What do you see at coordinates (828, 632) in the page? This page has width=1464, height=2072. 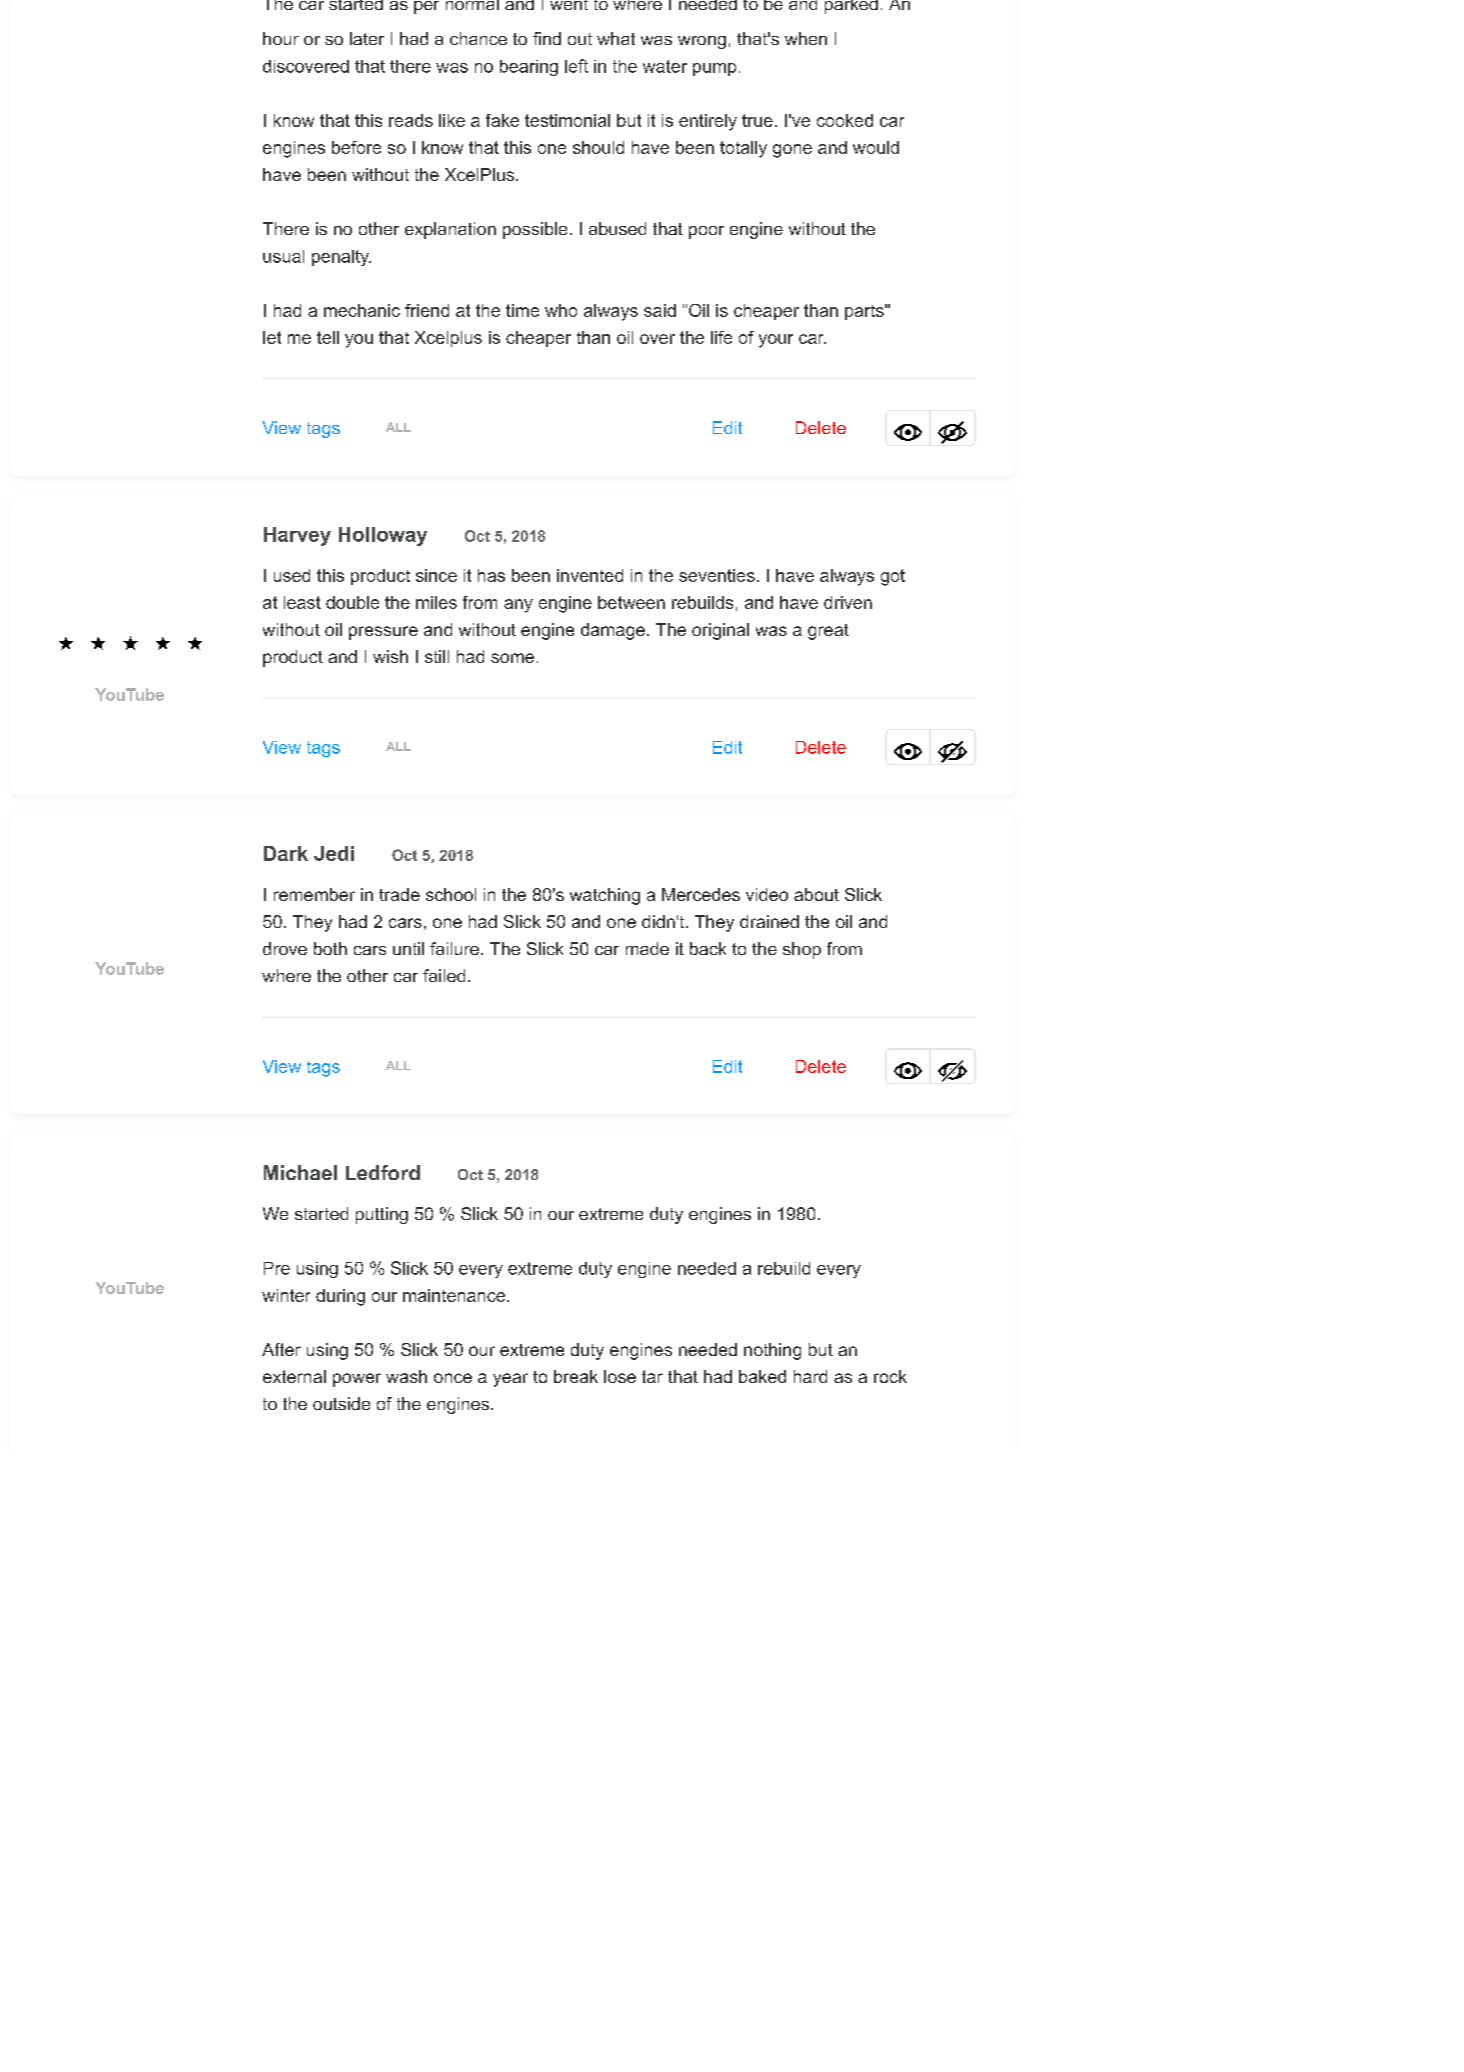 I see `great` at bounding box center [828, 632].
